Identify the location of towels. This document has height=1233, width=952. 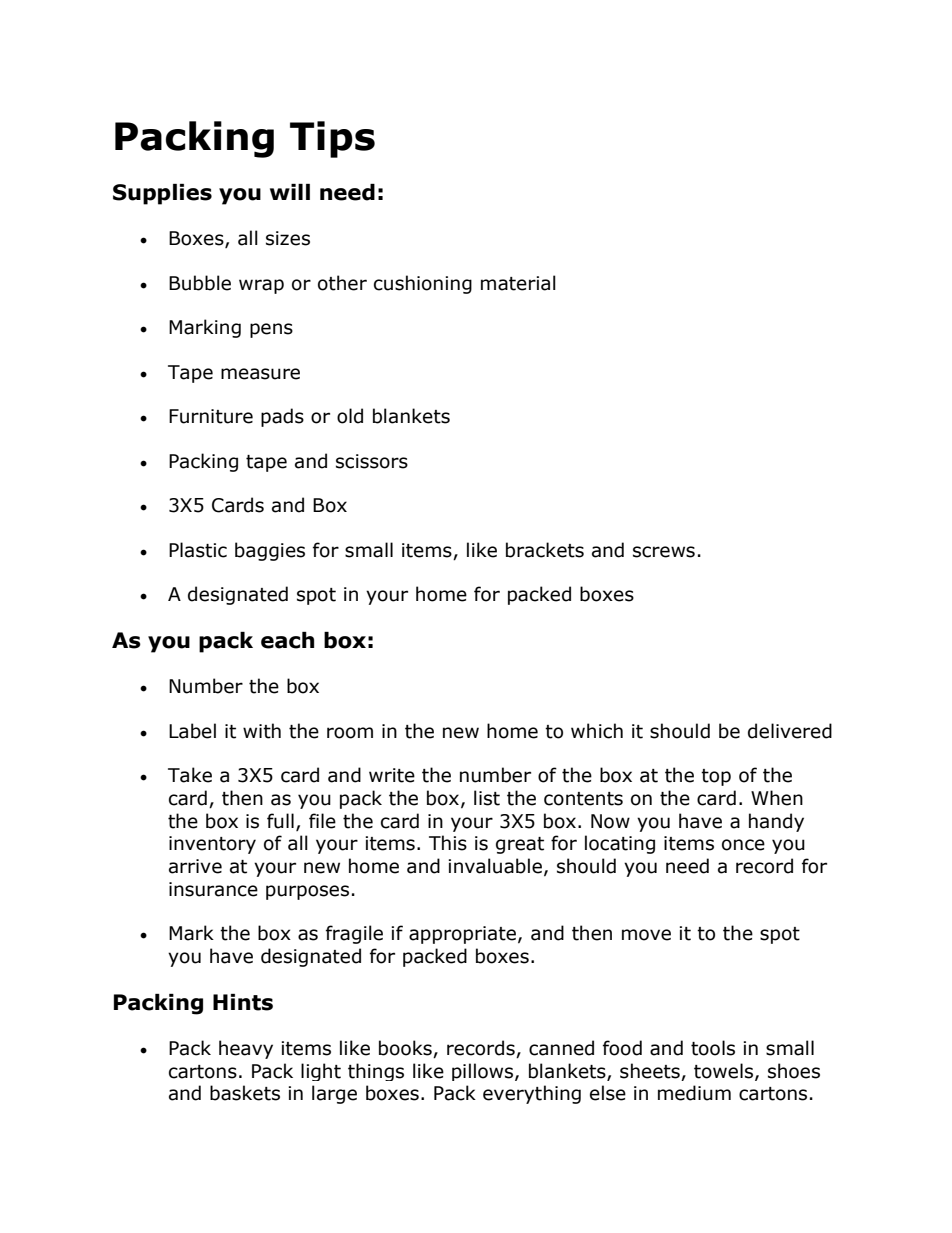
(725, 1071).
